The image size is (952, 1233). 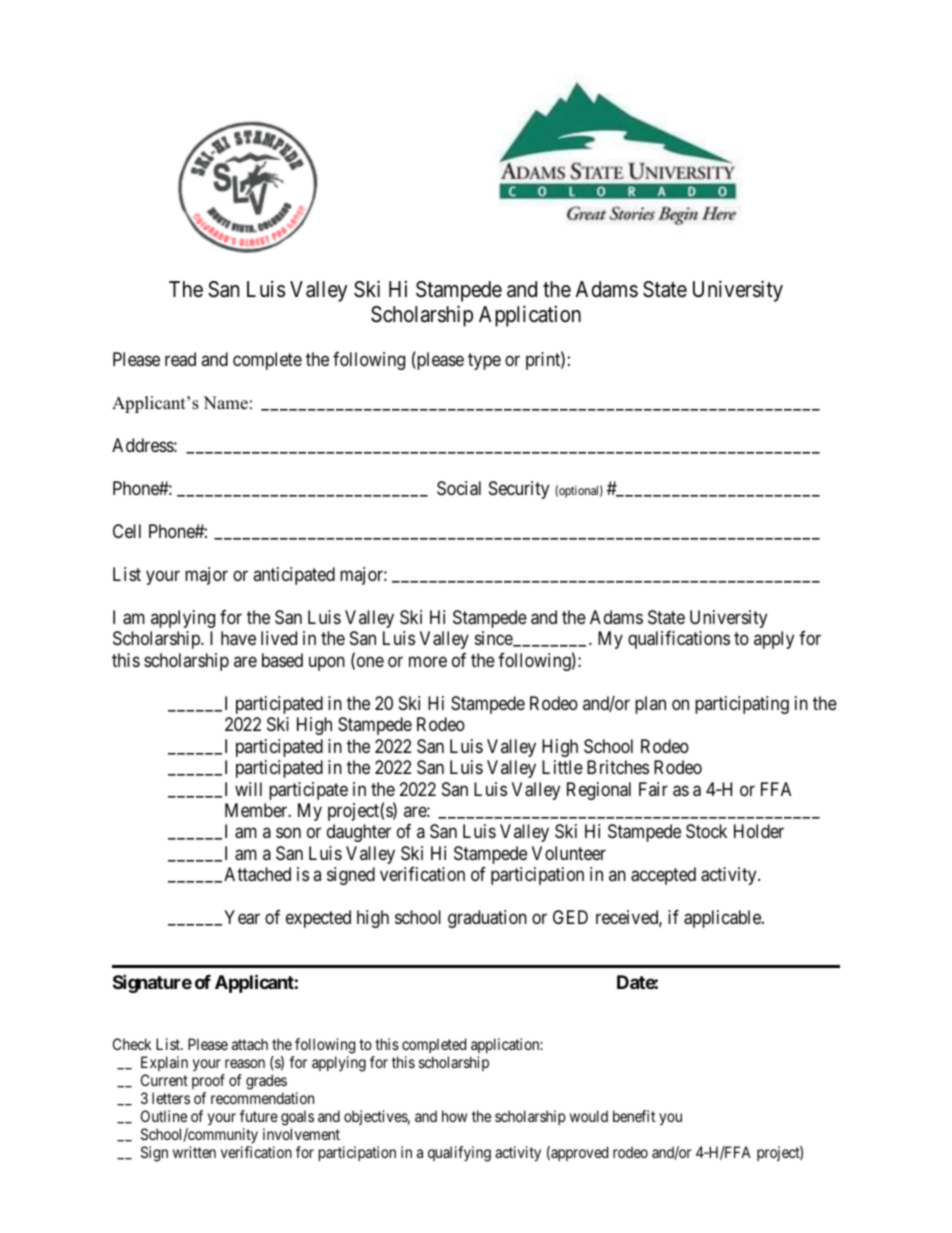 I want to click on written, so click(x=194, y=1152).
